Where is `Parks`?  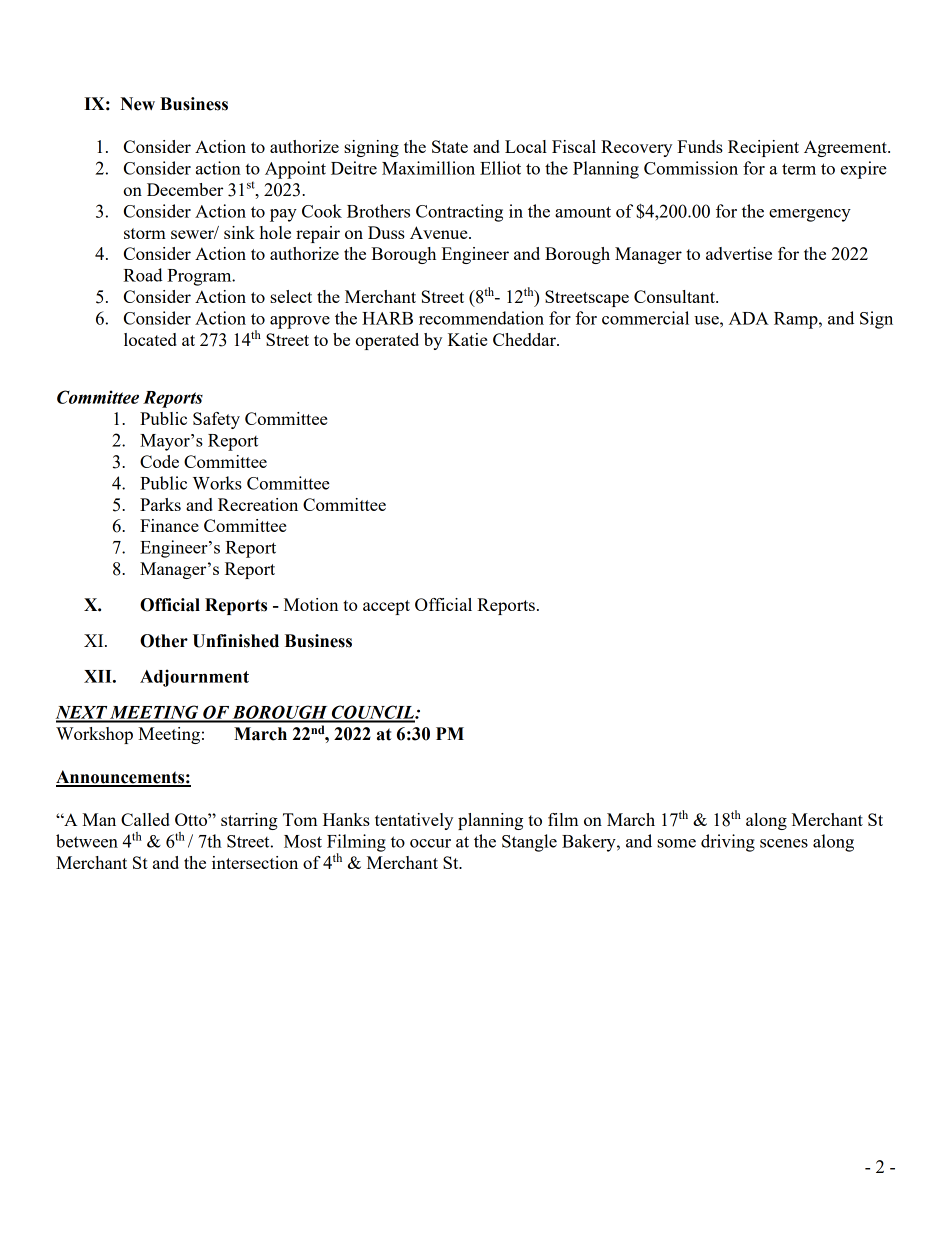
Parks is located at coordinates (160, 504).
